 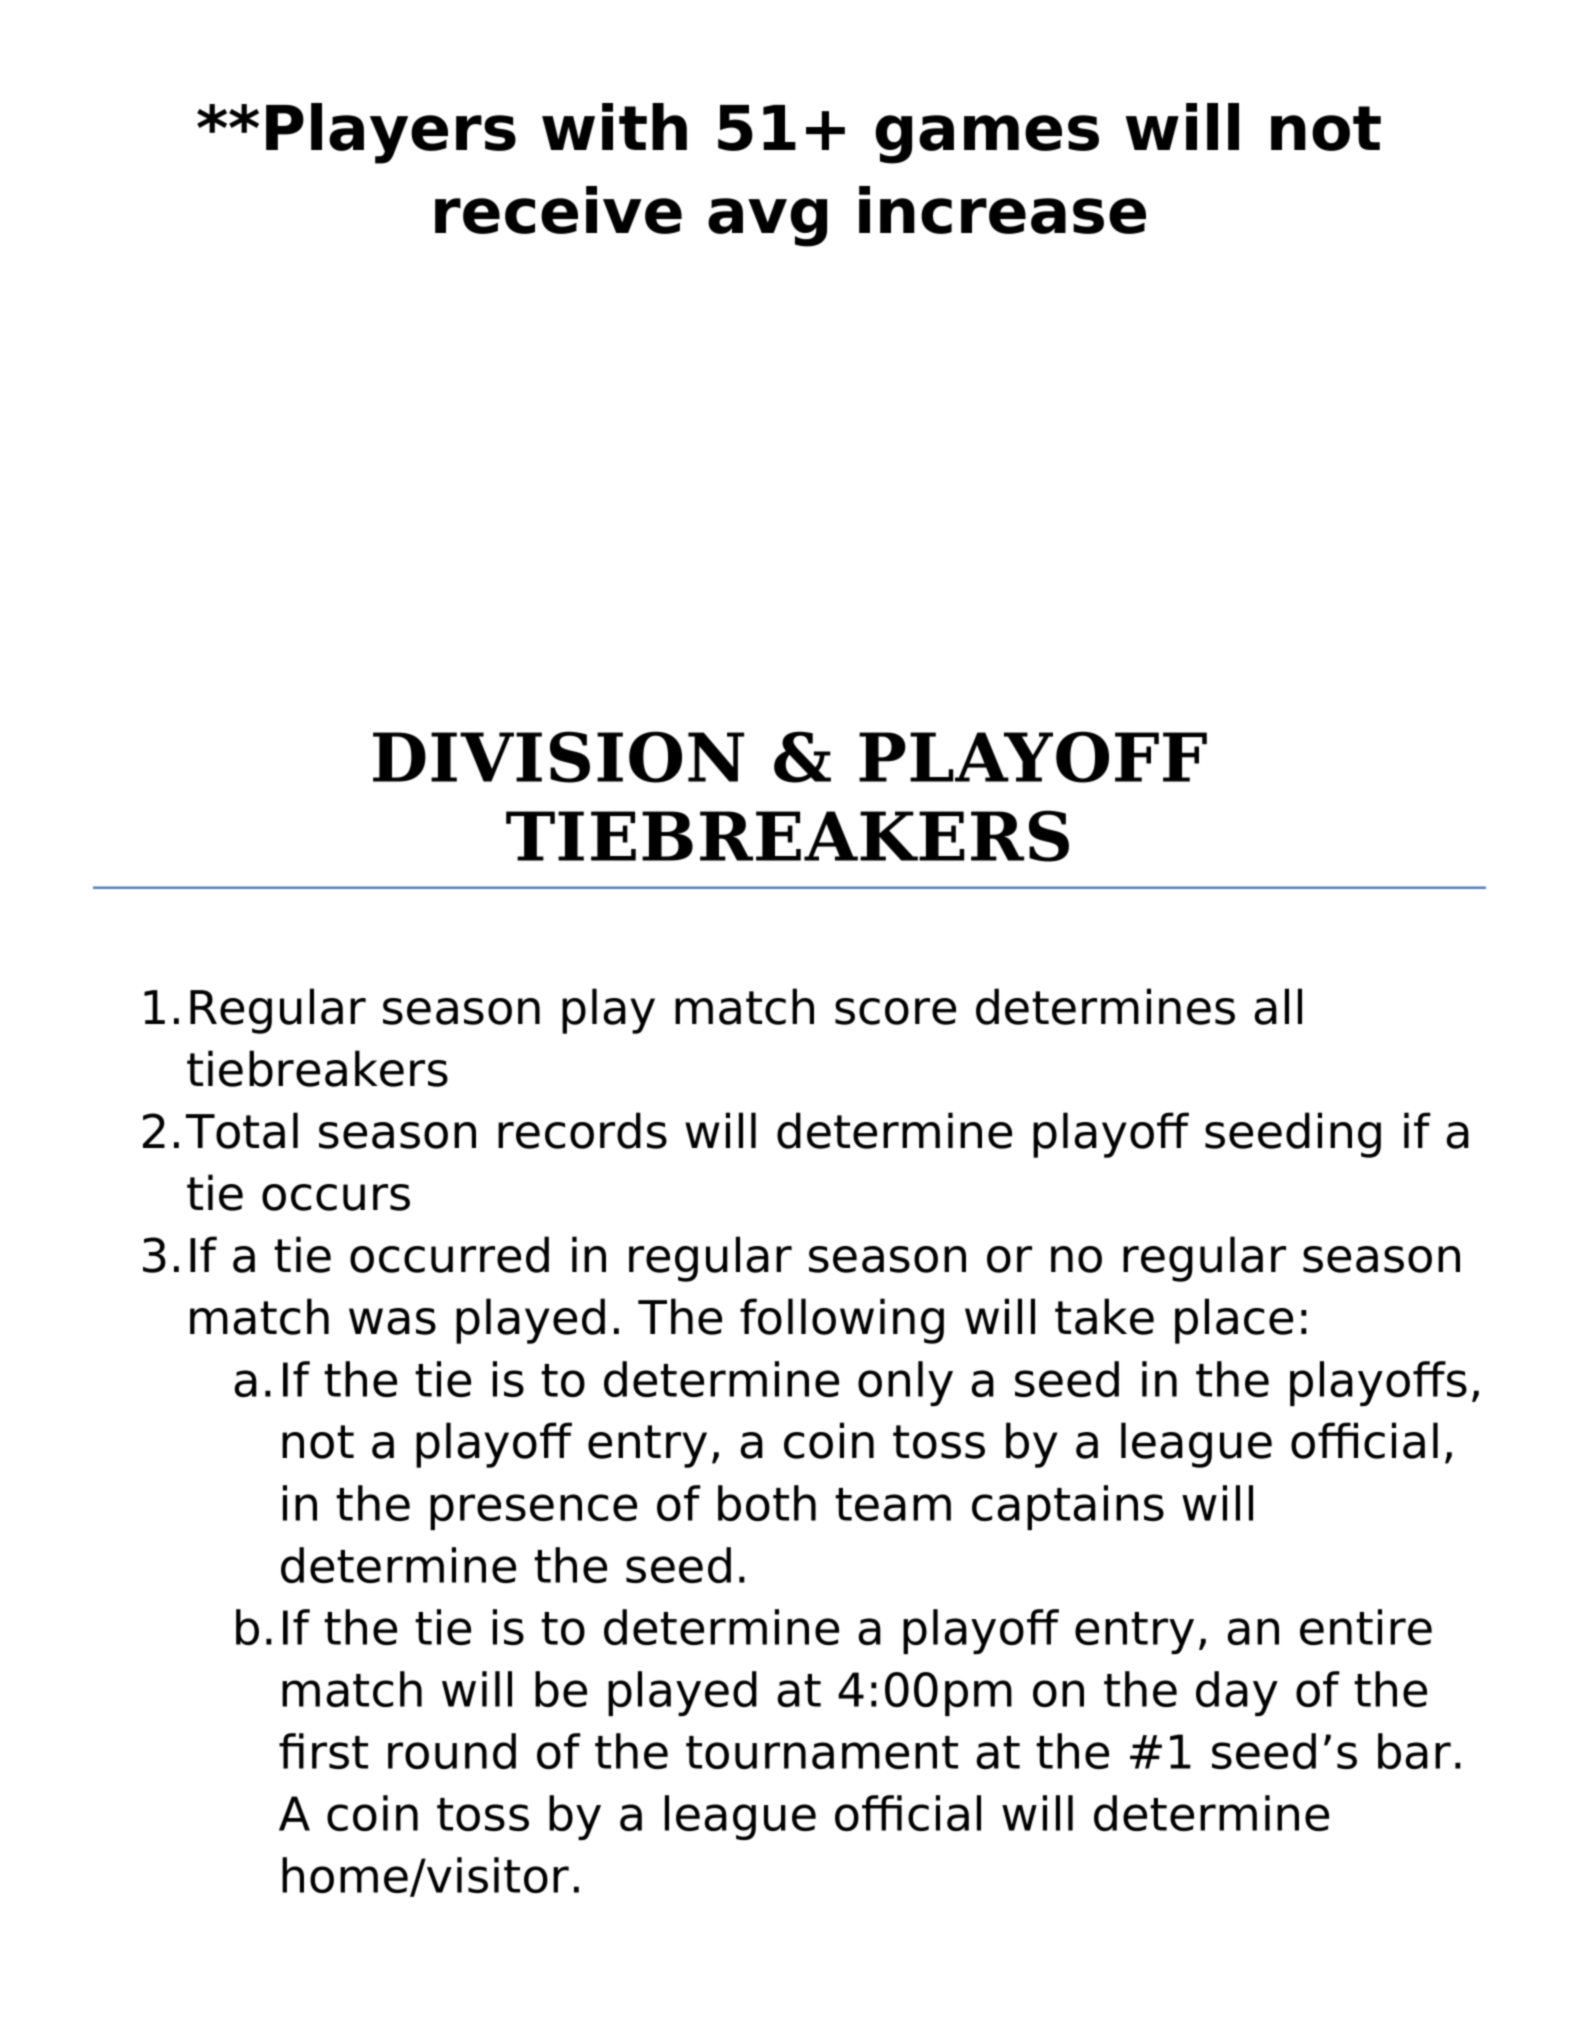 What do you see at coordinates (392, 1321) in the screenshot?
I see `was` at bounding box center [392, 1321].
